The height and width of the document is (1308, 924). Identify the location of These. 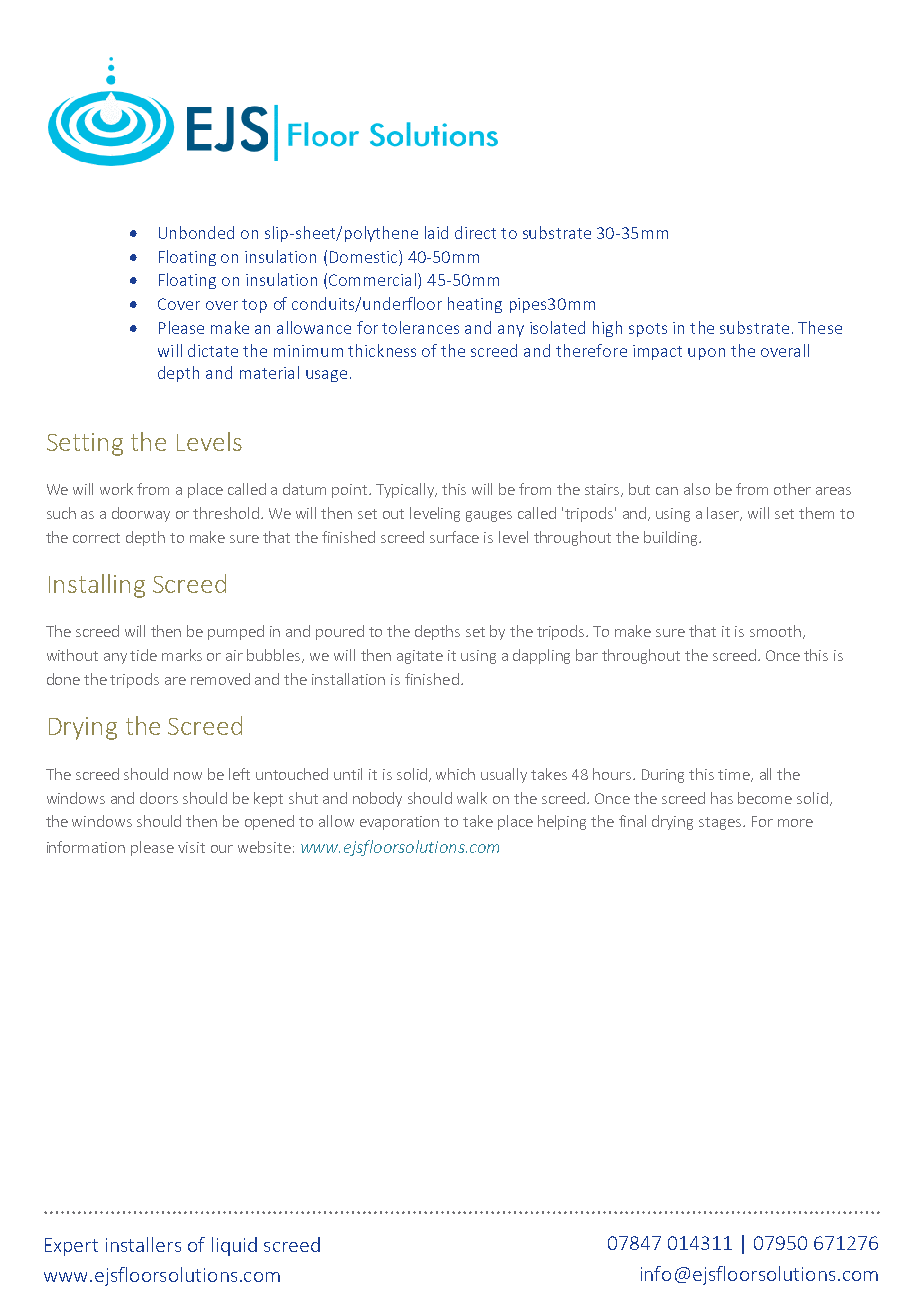
(820, 327).
